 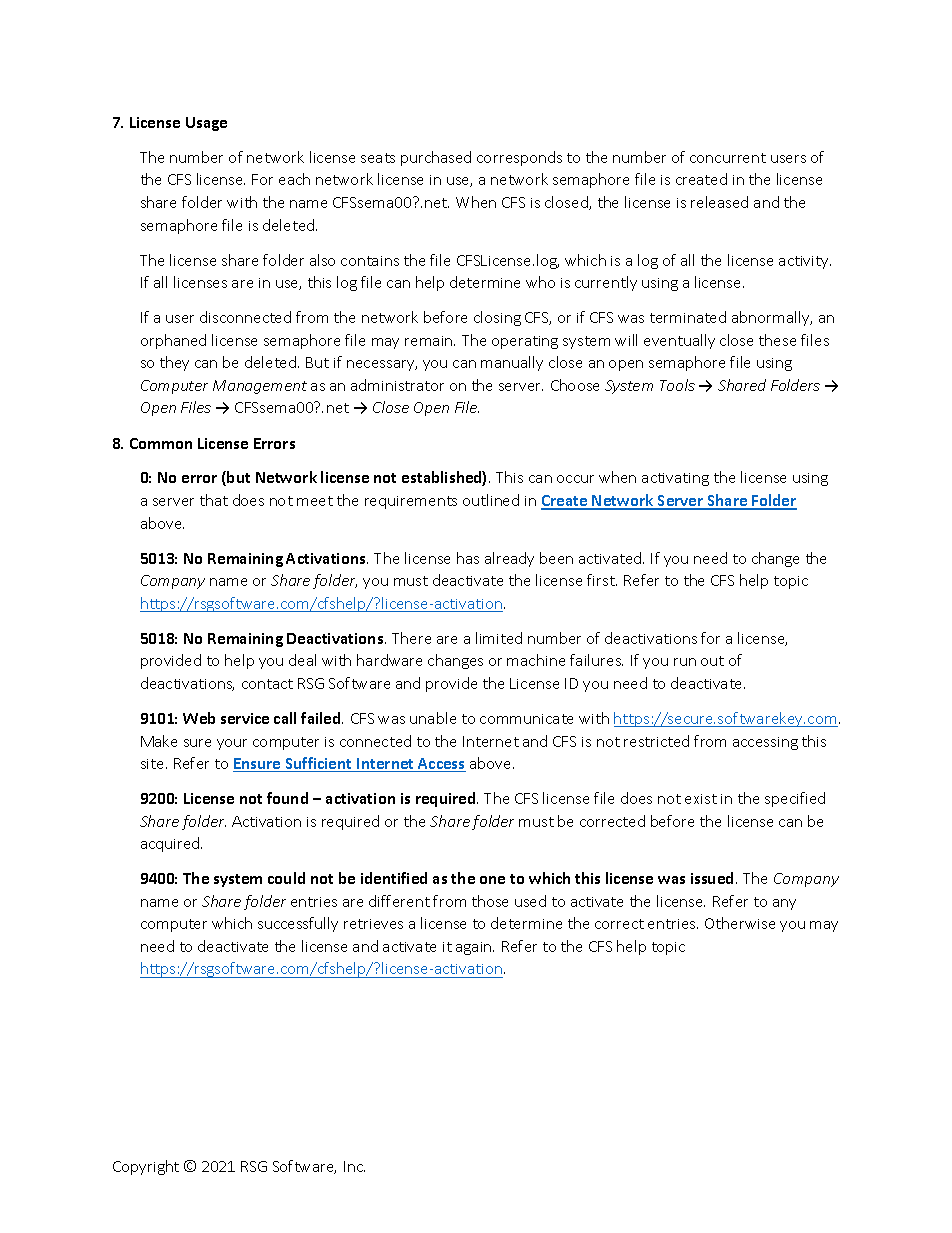 What do you see at coordinates (491, 500) in the screenshot?
I see `outlined` at bounding box center [491, 500].
